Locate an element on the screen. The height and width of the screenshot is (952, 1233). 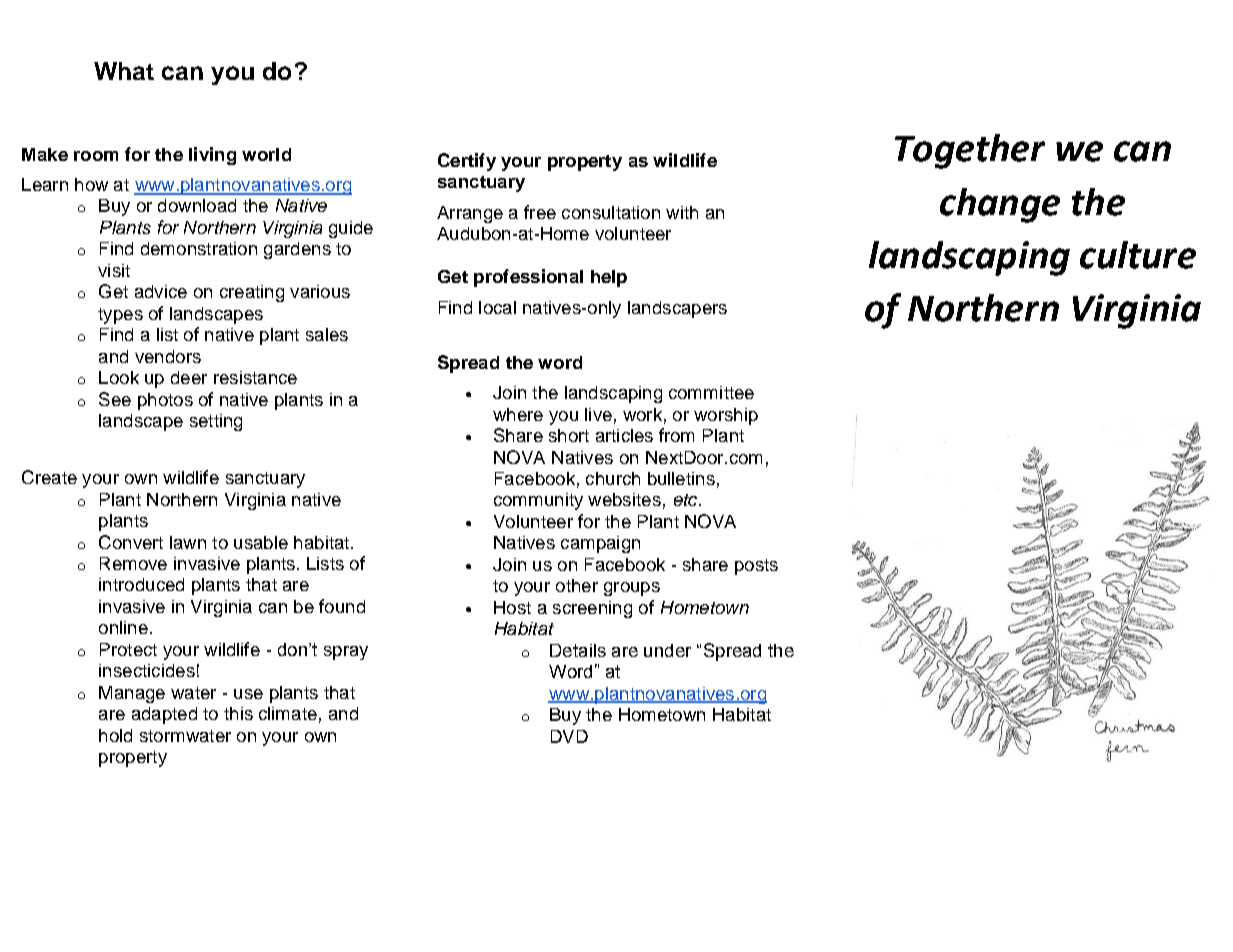
Certify is located at coordinates (467, 162).
